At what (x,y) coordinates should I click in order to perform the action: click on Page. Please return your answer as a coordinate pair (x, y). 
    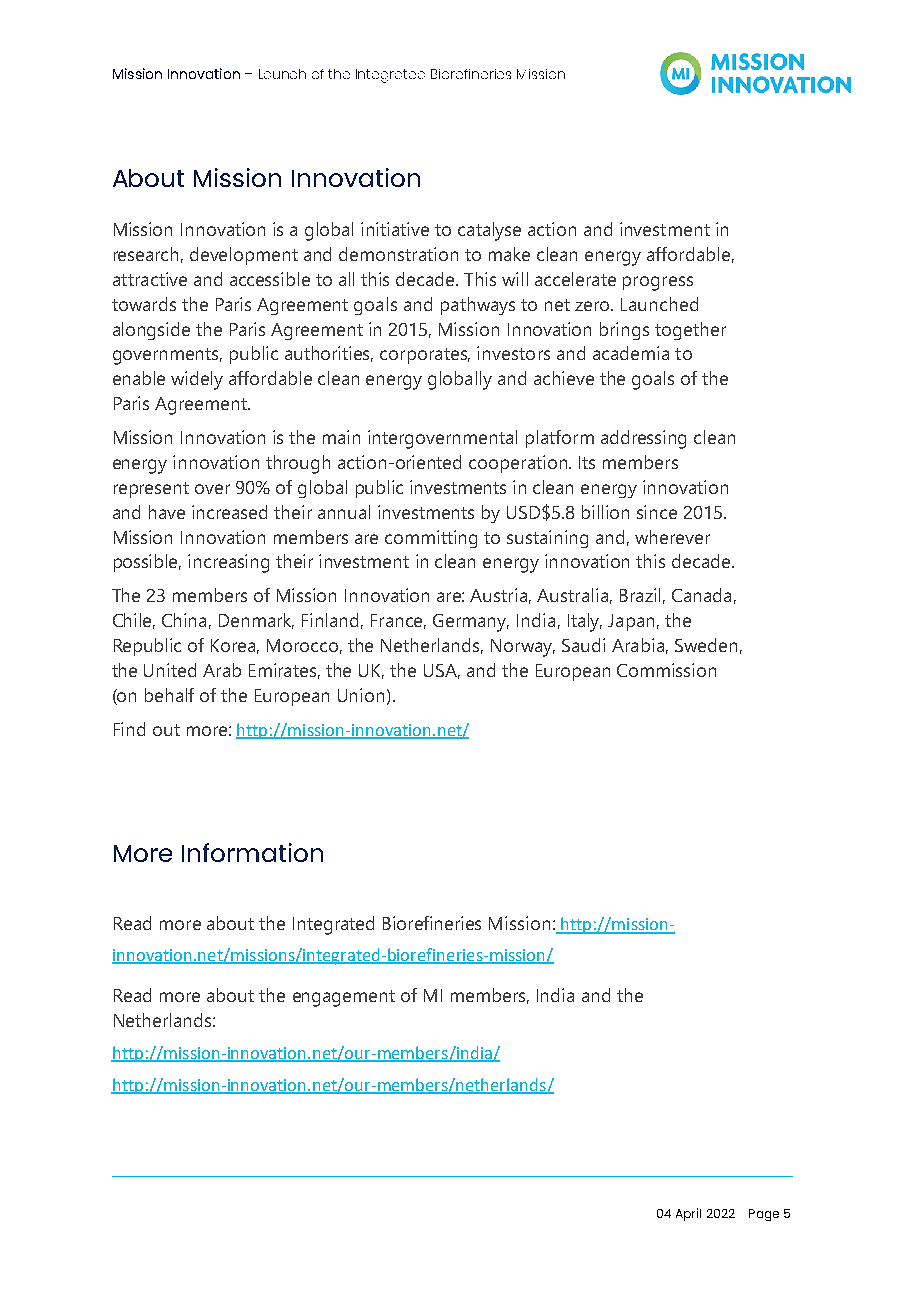
    Looking at the image, I should click on (764, 1215).
